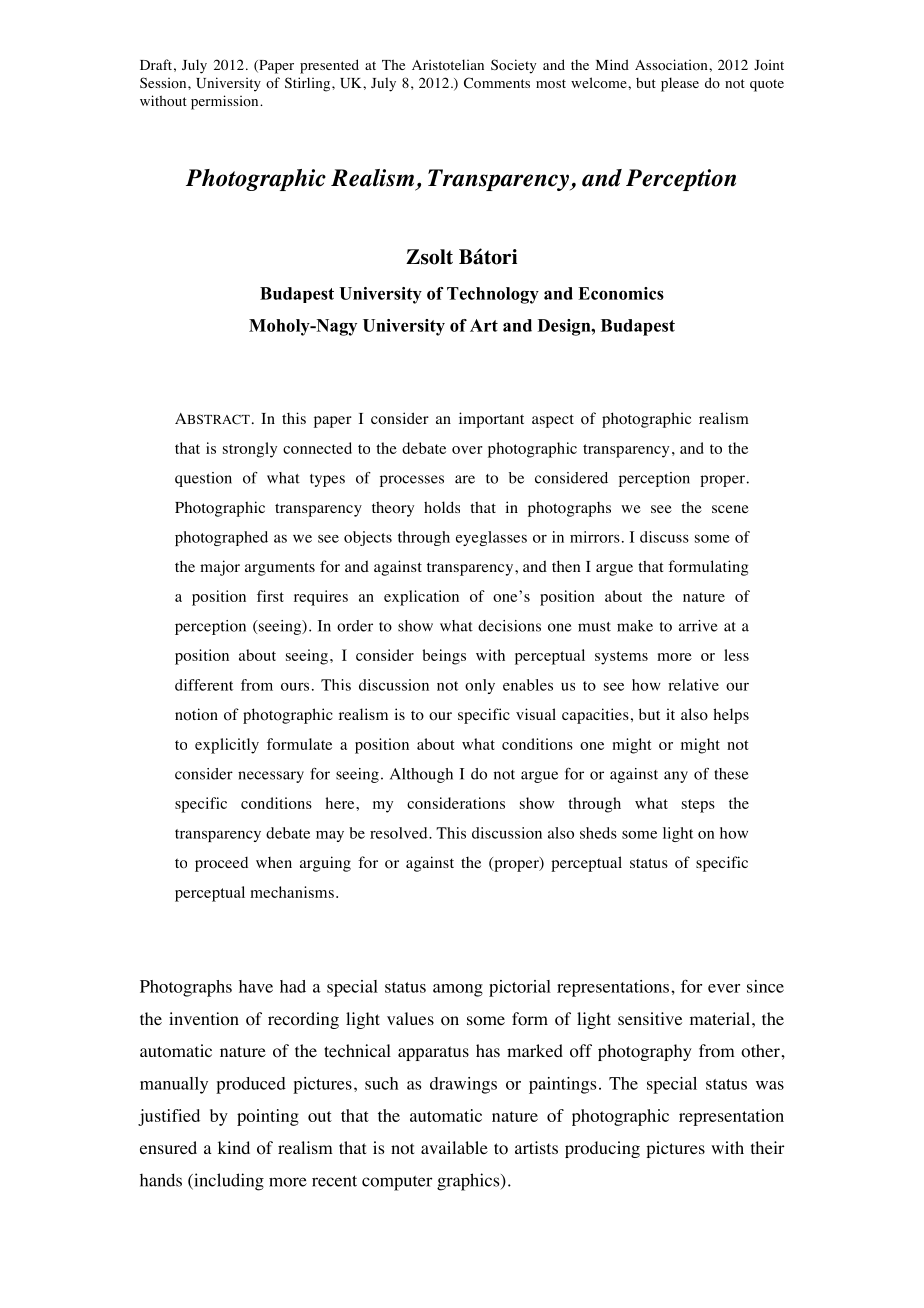  I want to click on kind, so click(234, 1147).
